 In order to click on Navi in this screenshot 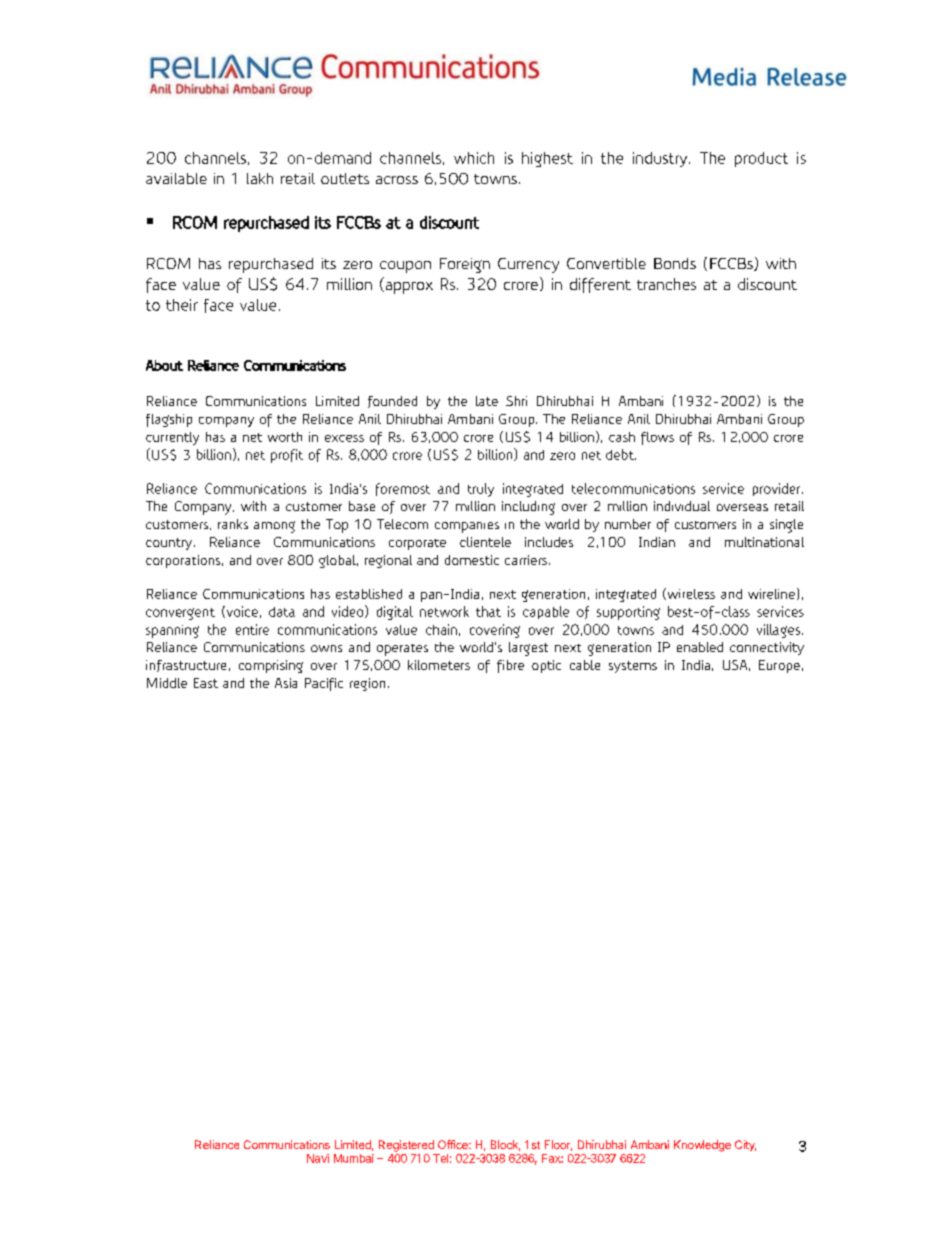, I will do `click(318, 1158)`.
